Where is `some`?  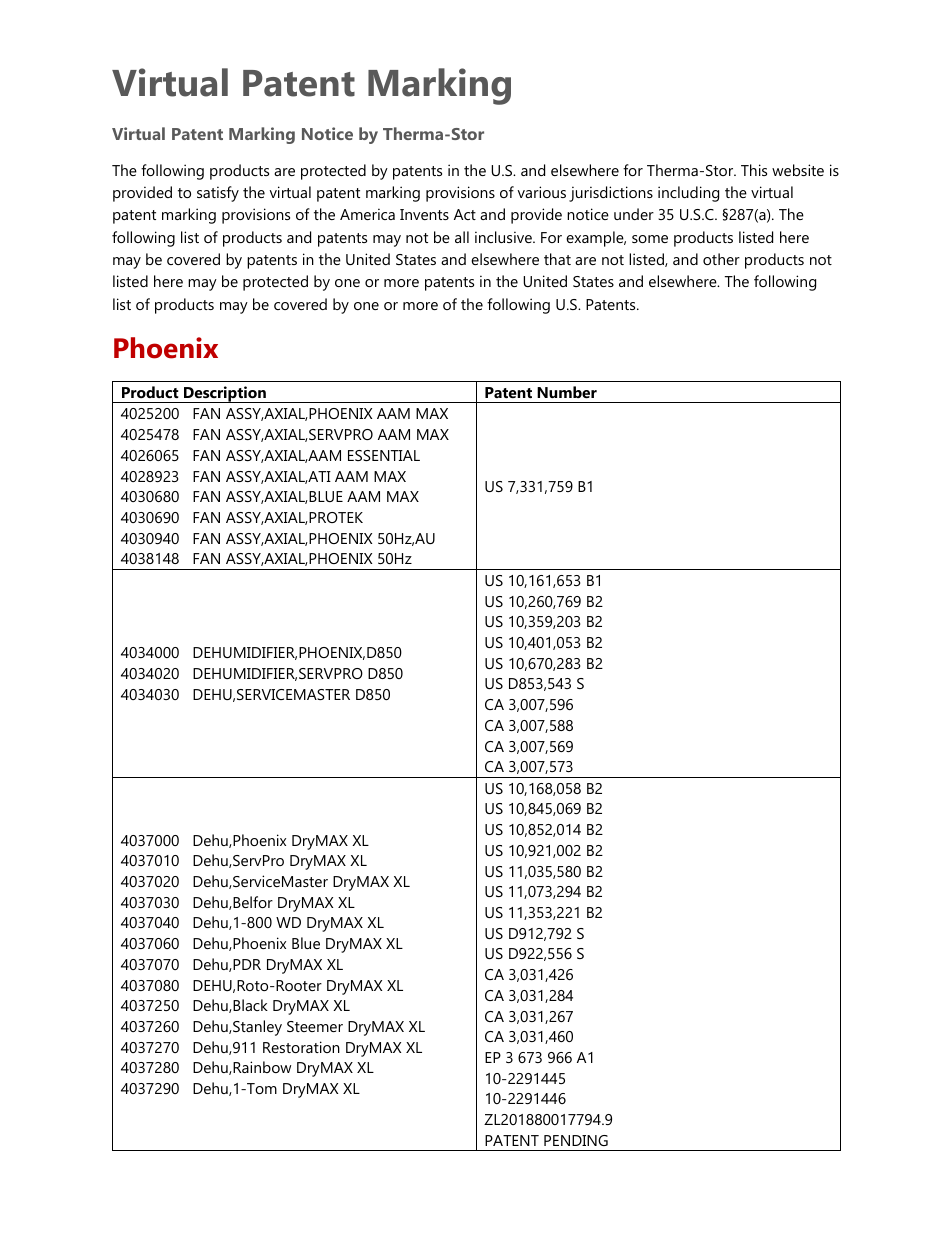
some is located at coordinates (650, 239).
